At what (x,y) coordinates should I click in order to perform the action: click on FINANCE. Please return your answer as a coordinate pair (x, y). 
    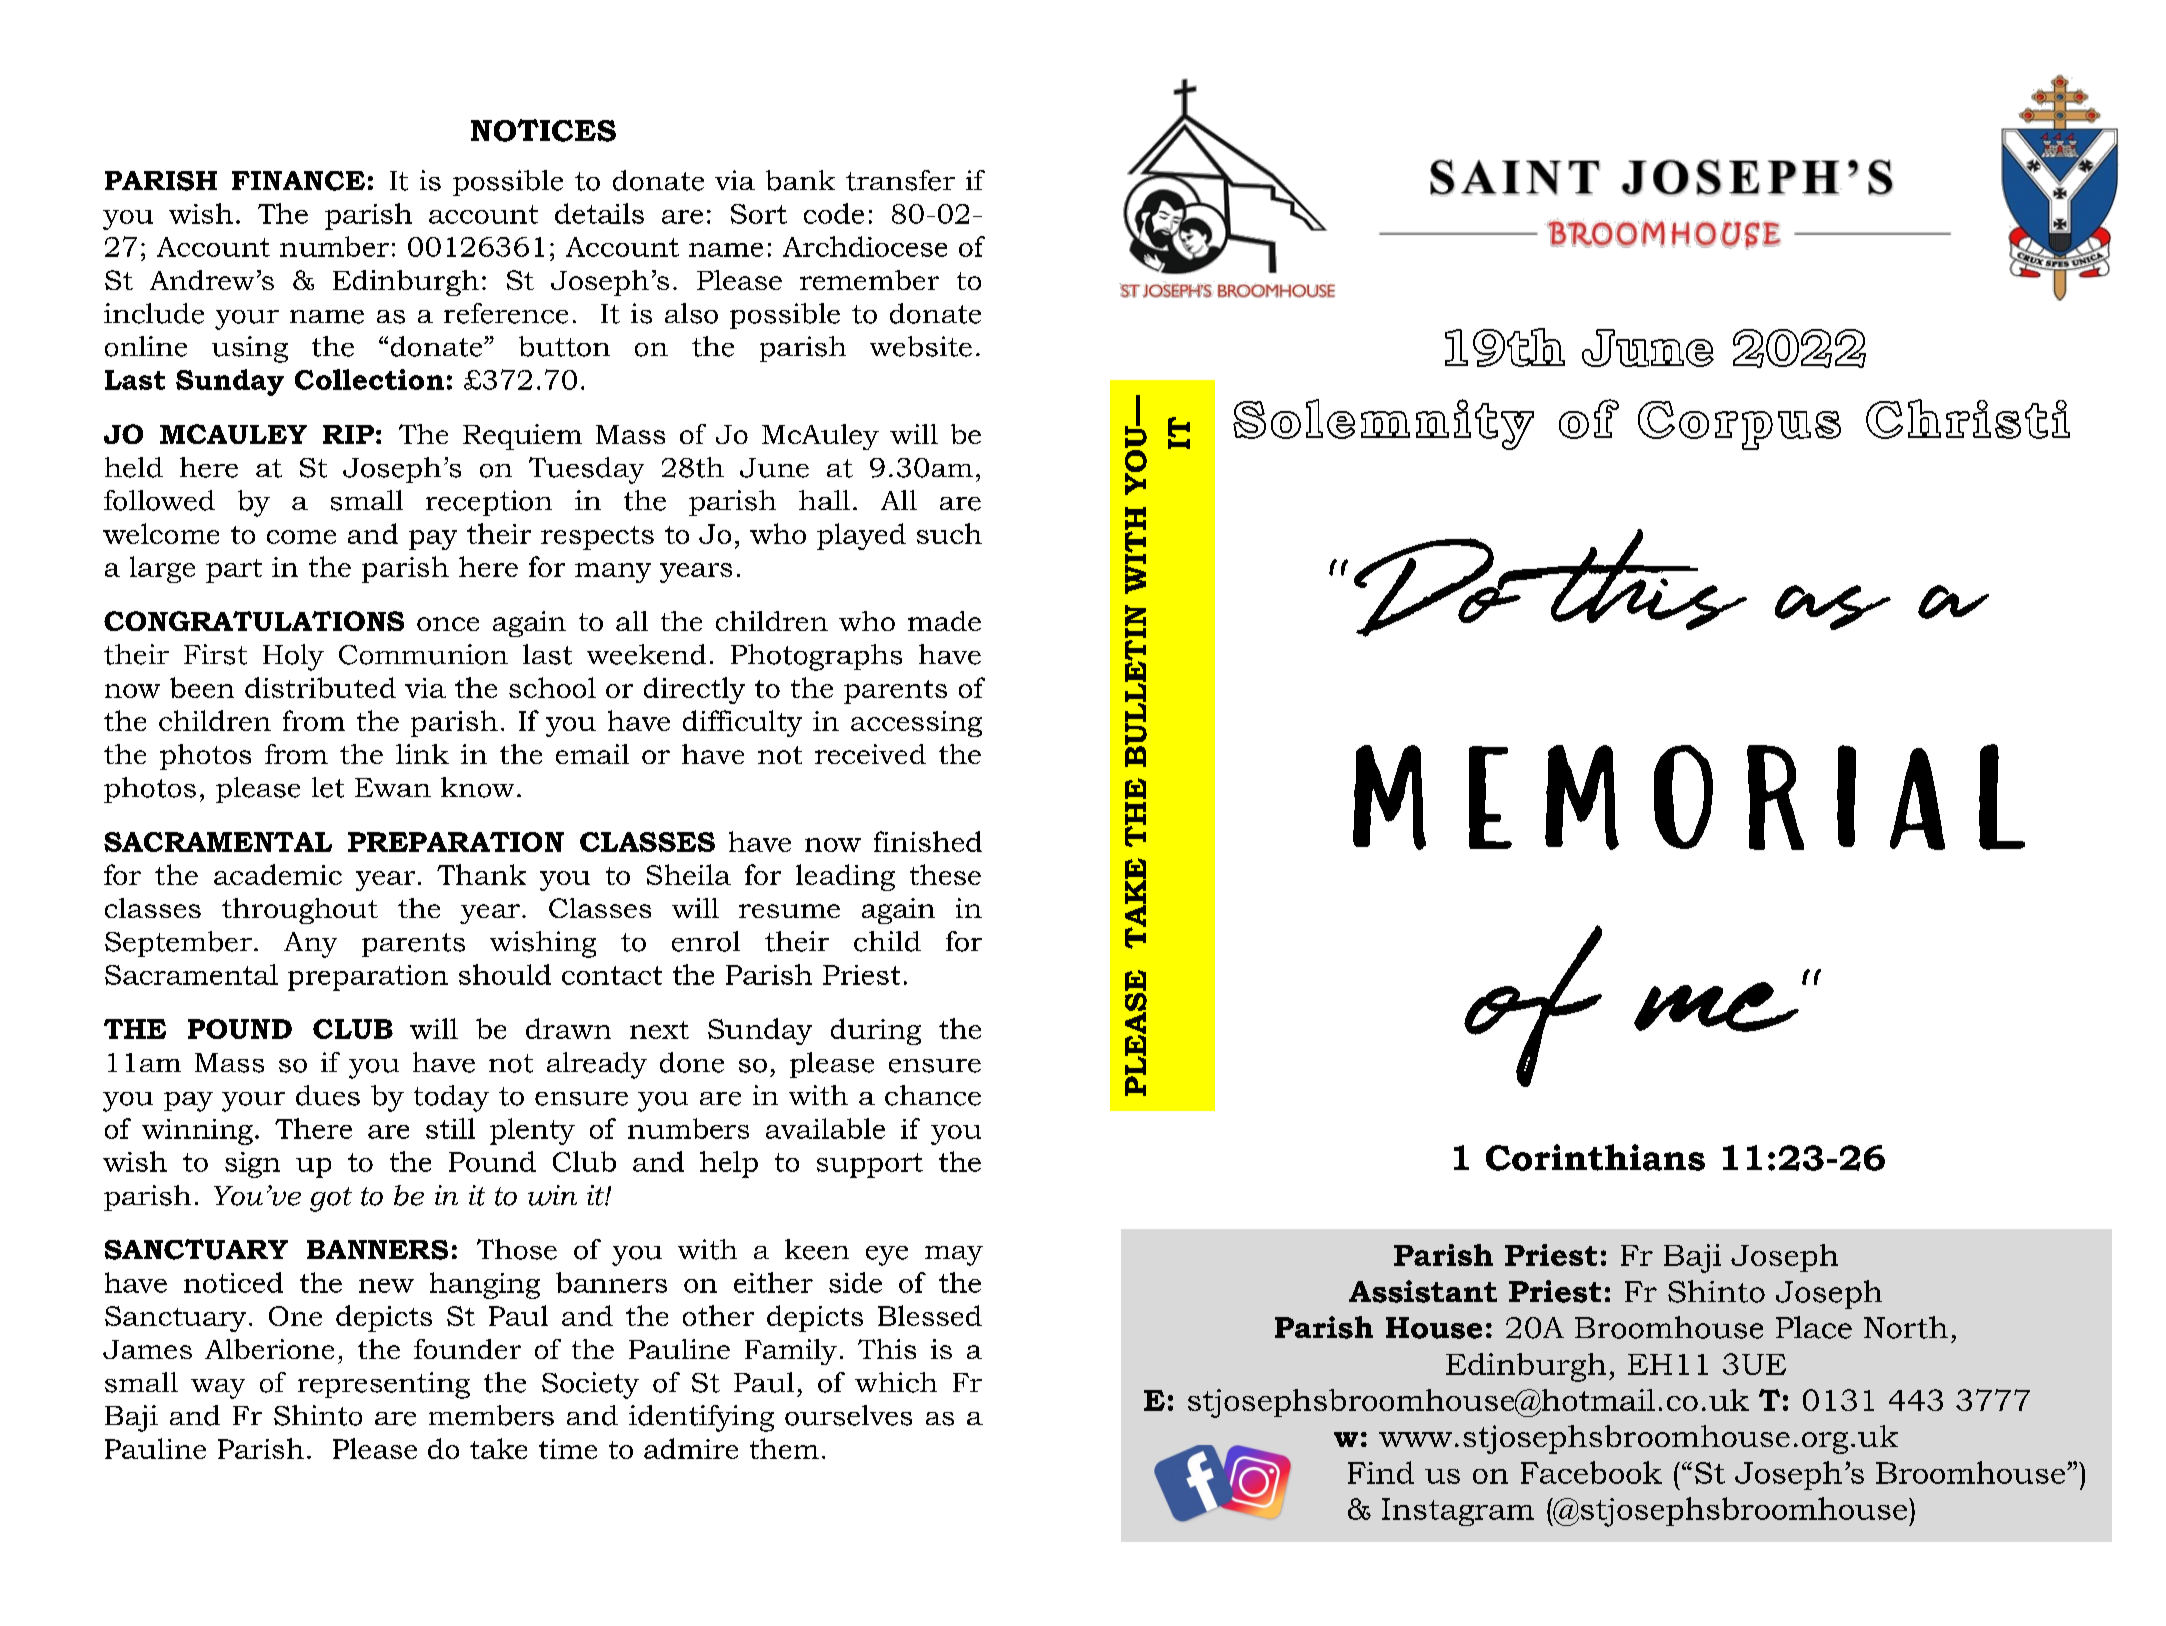
    Looking at the image, I should click on (298, 181).
